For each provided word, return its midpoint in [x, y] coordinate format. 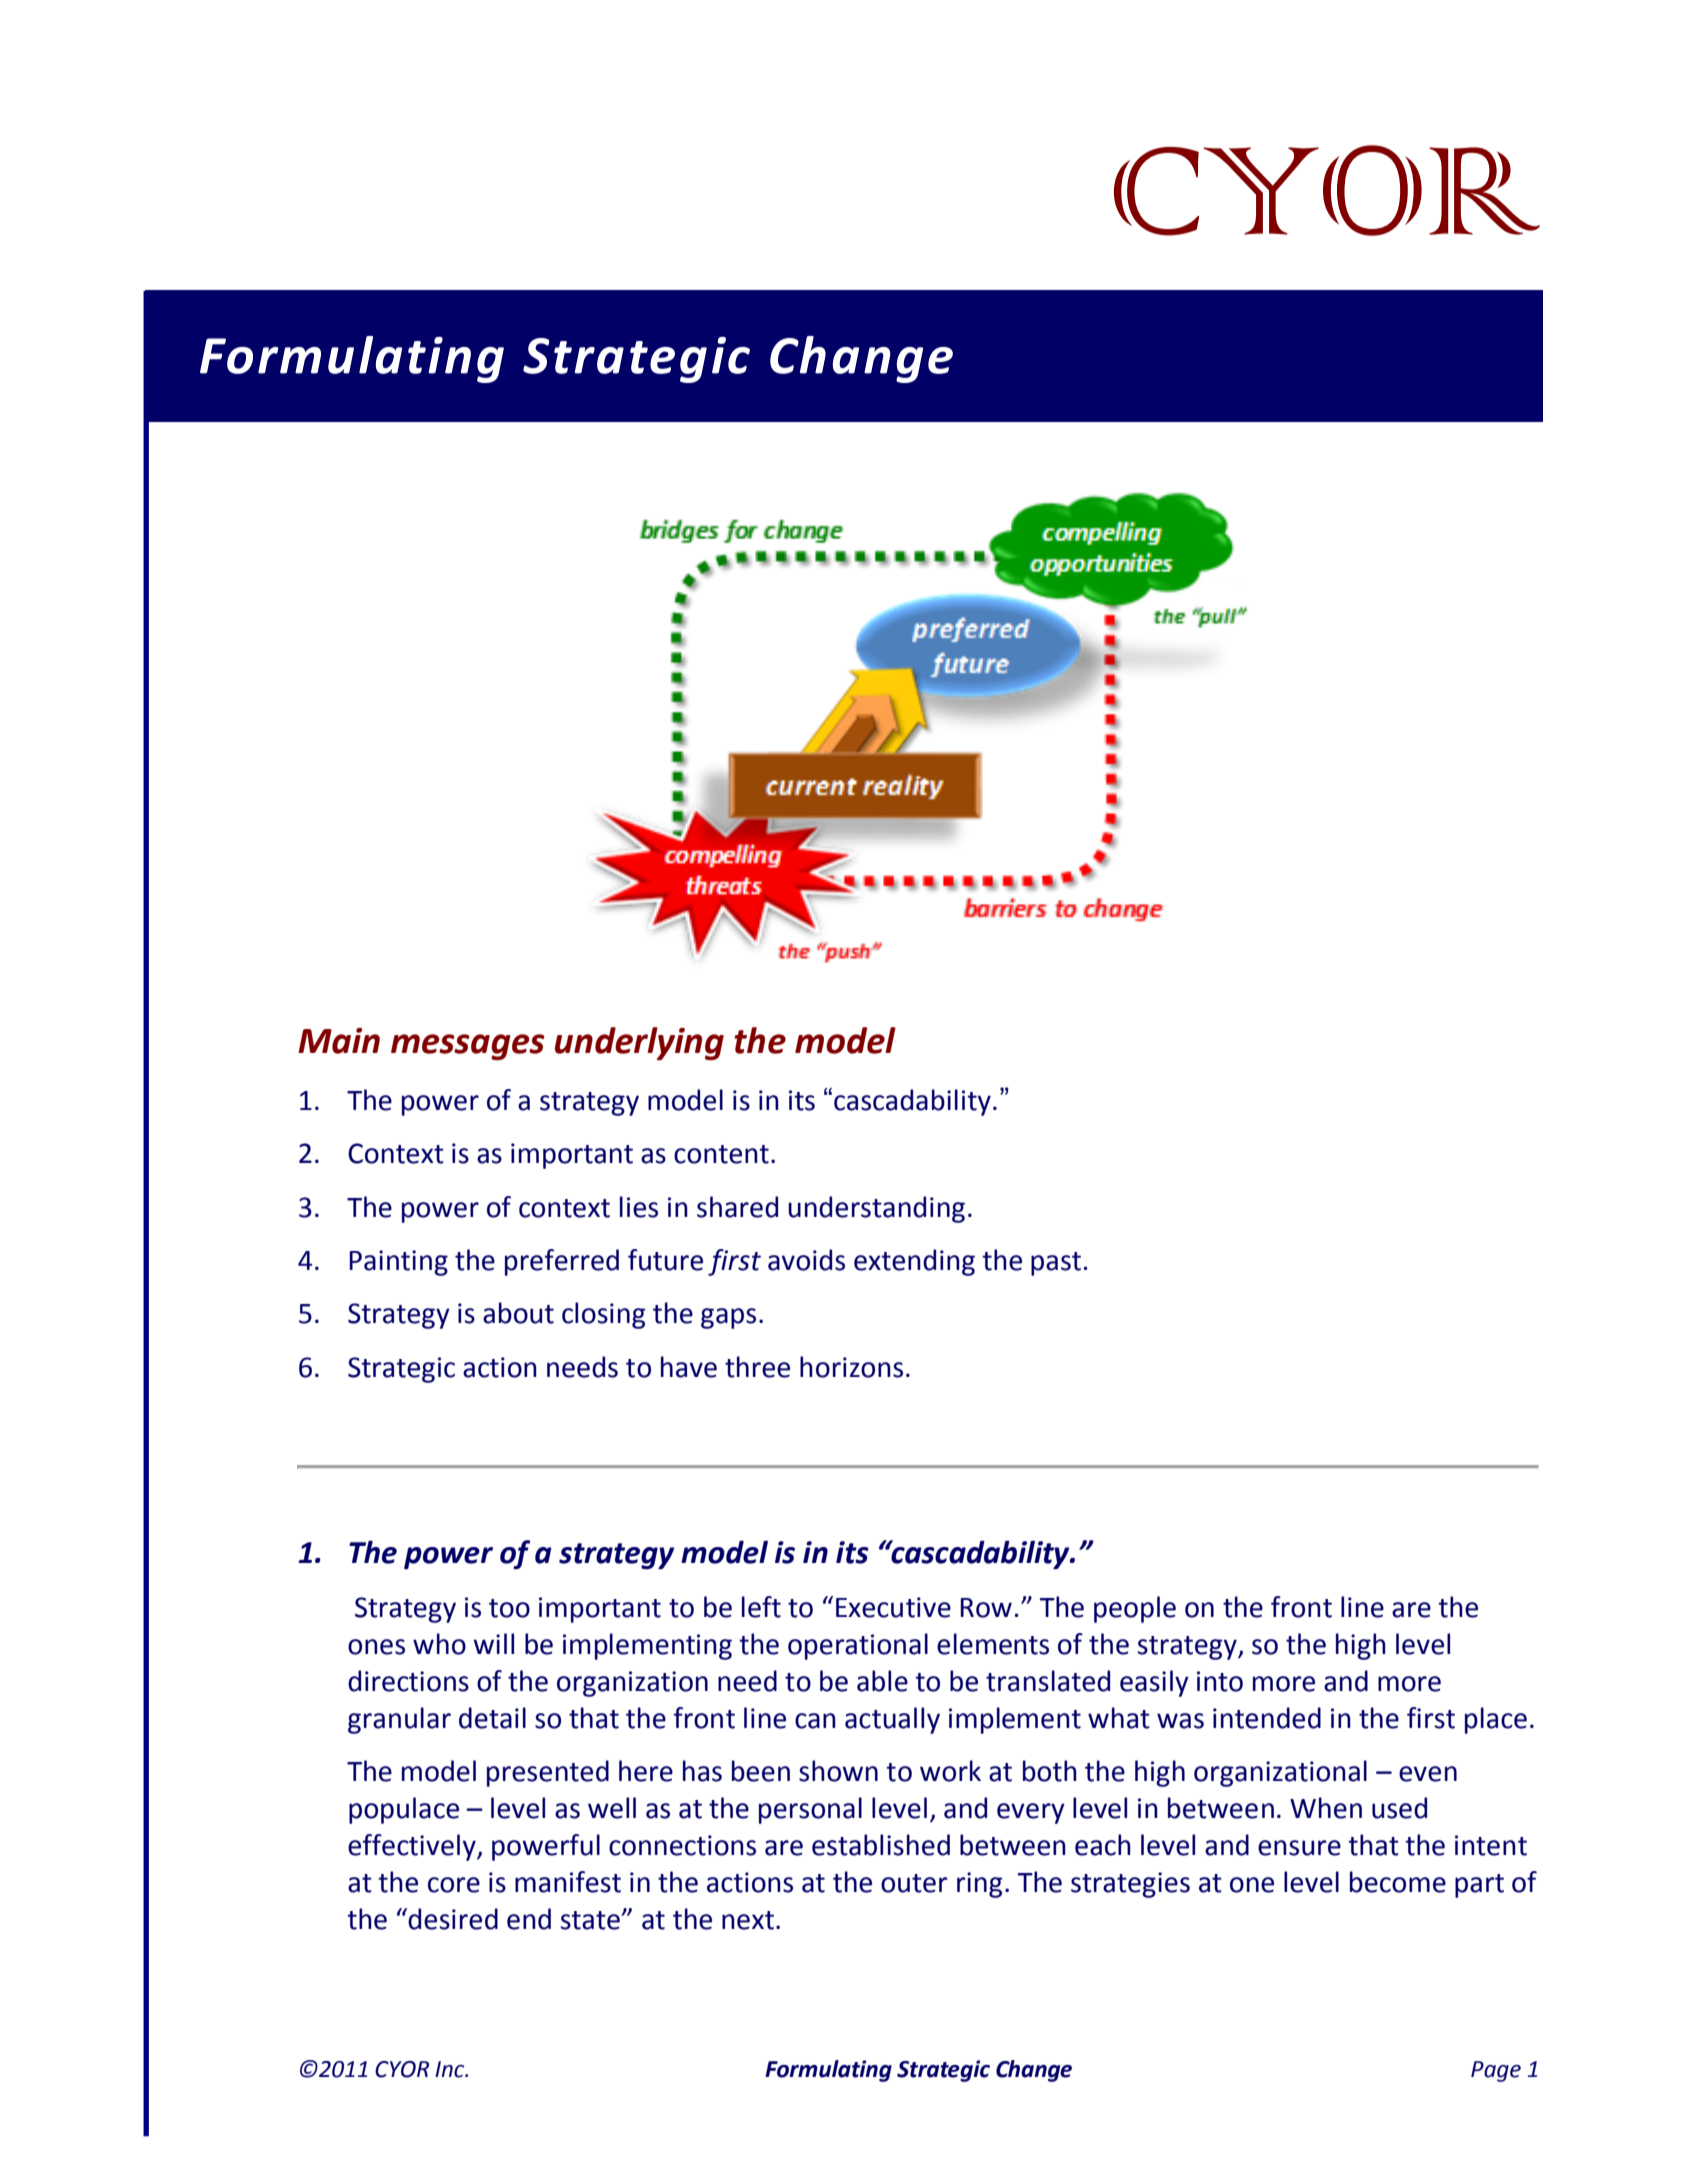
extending [914, 1262]
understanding [876, 1209]
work [950, 1771]
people [1135, 1609]
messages [468, 1047]
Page [1496, 2071]
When [1326, 1808]
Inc [451, 2069]
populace [404, 1810]
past [1056, 1264]
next [748, 1920]
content [721, 1154]
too [509, 1608]
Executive [893, 1607]
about [518, 1313]
